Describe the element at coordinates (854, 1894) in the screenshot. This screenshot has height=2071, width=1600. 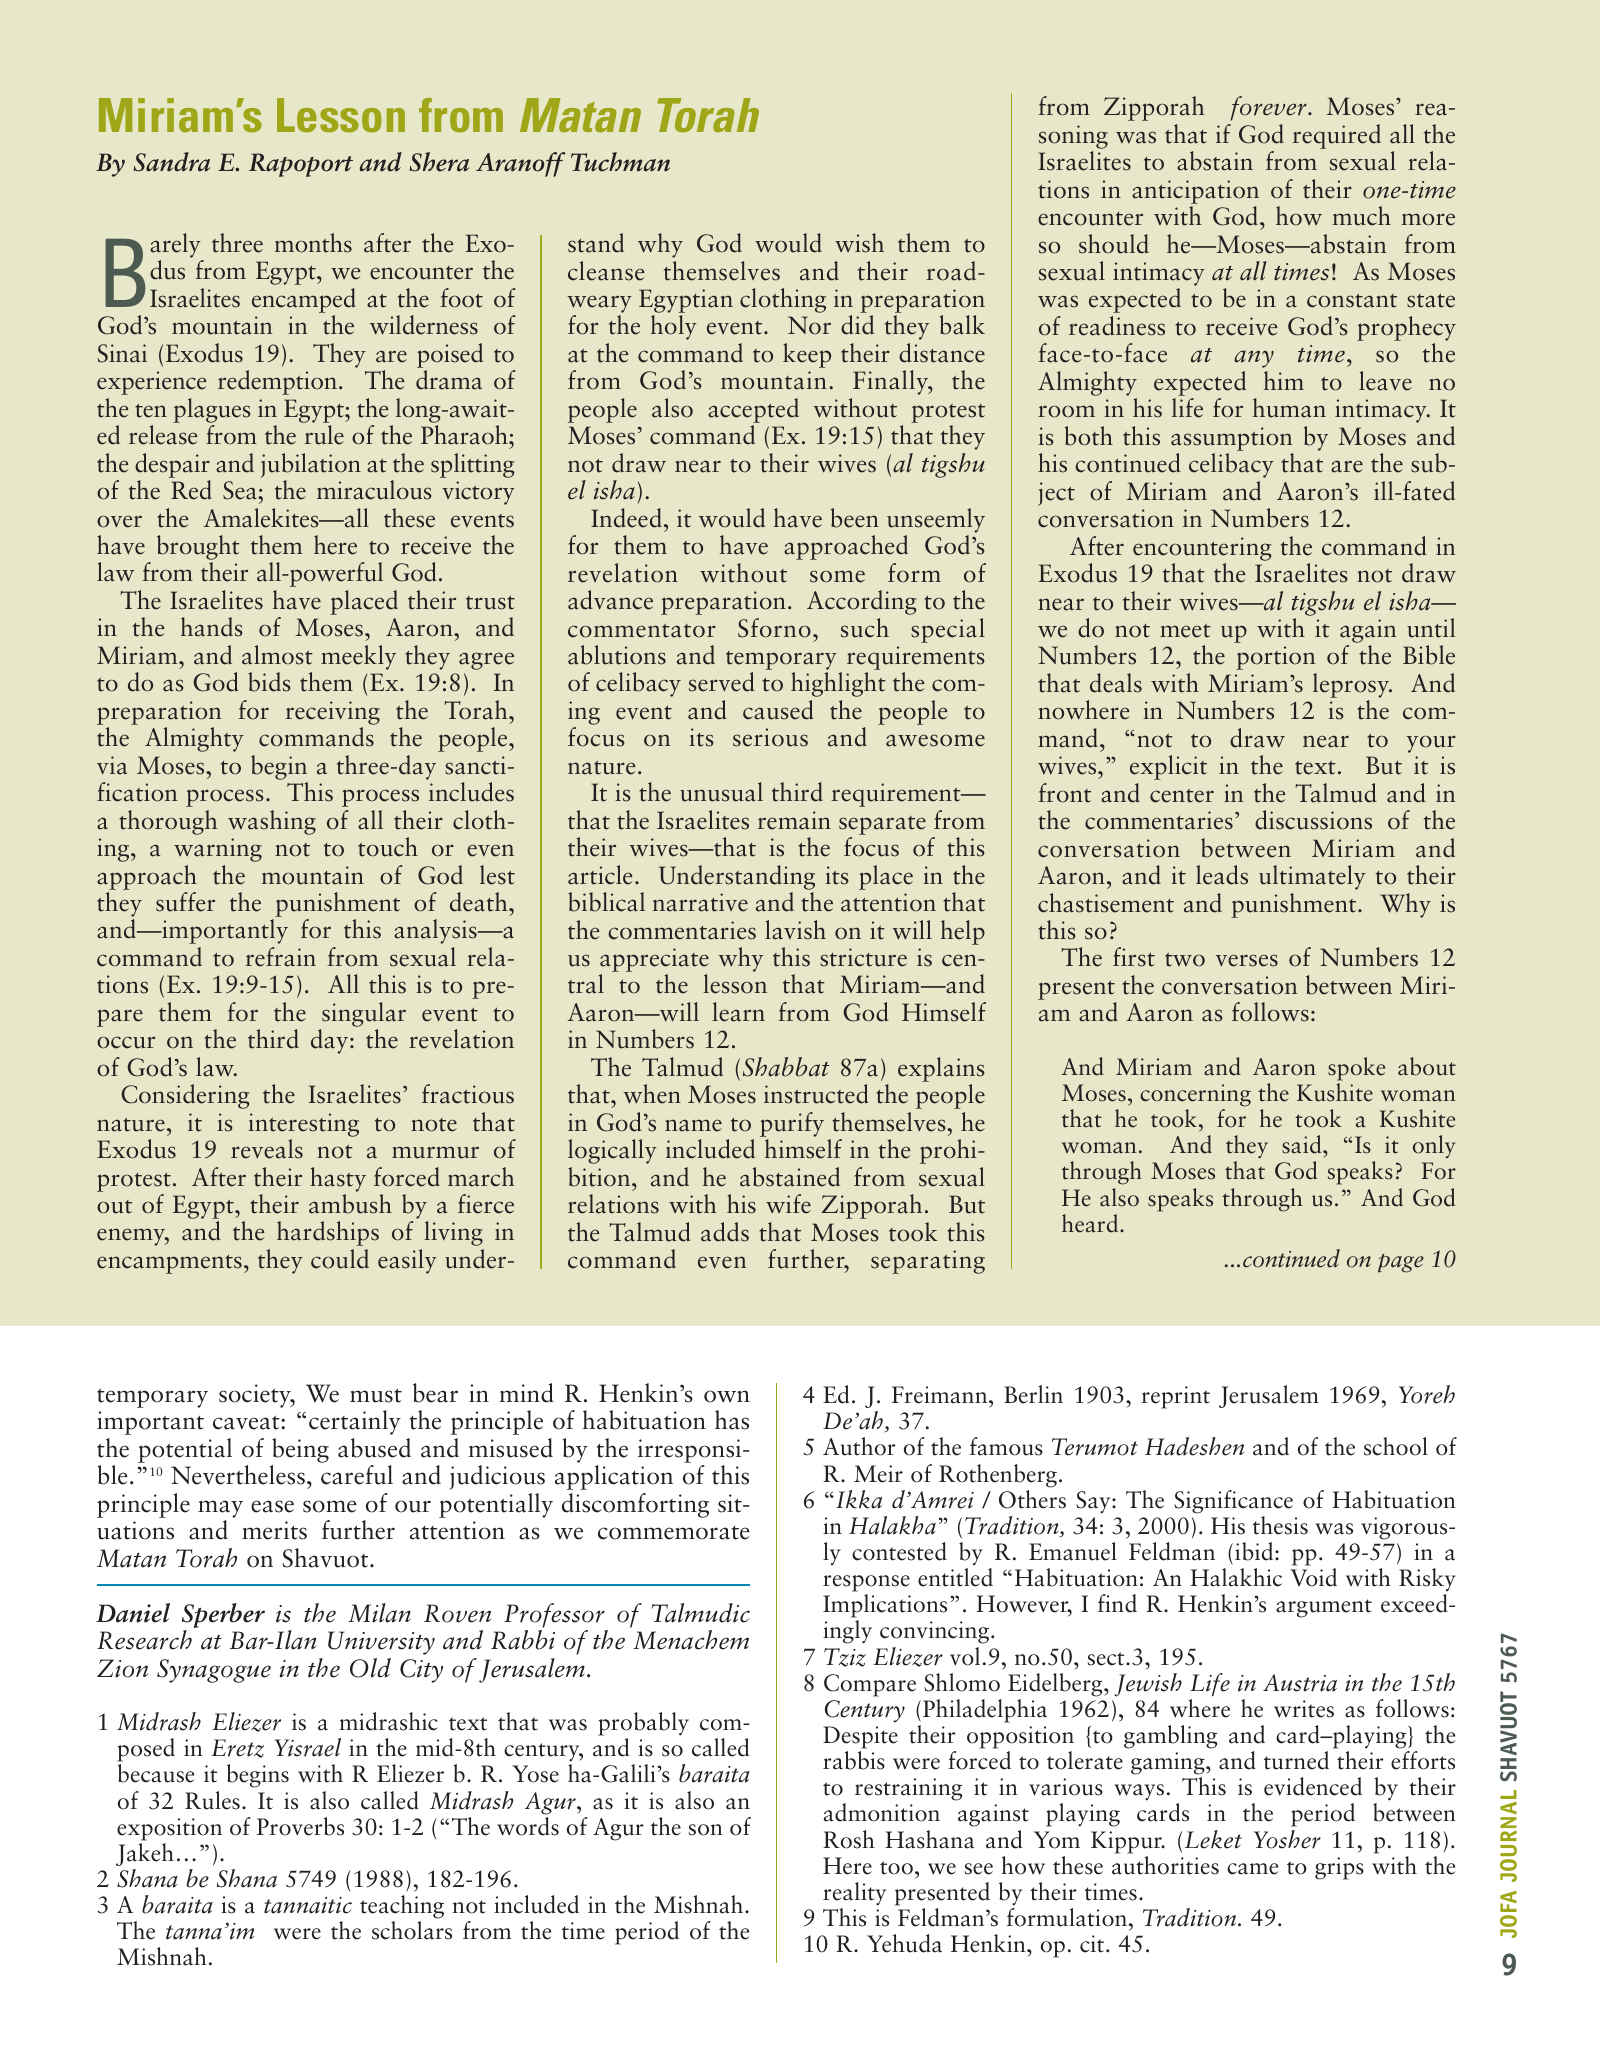
I see `reality` at that location.
